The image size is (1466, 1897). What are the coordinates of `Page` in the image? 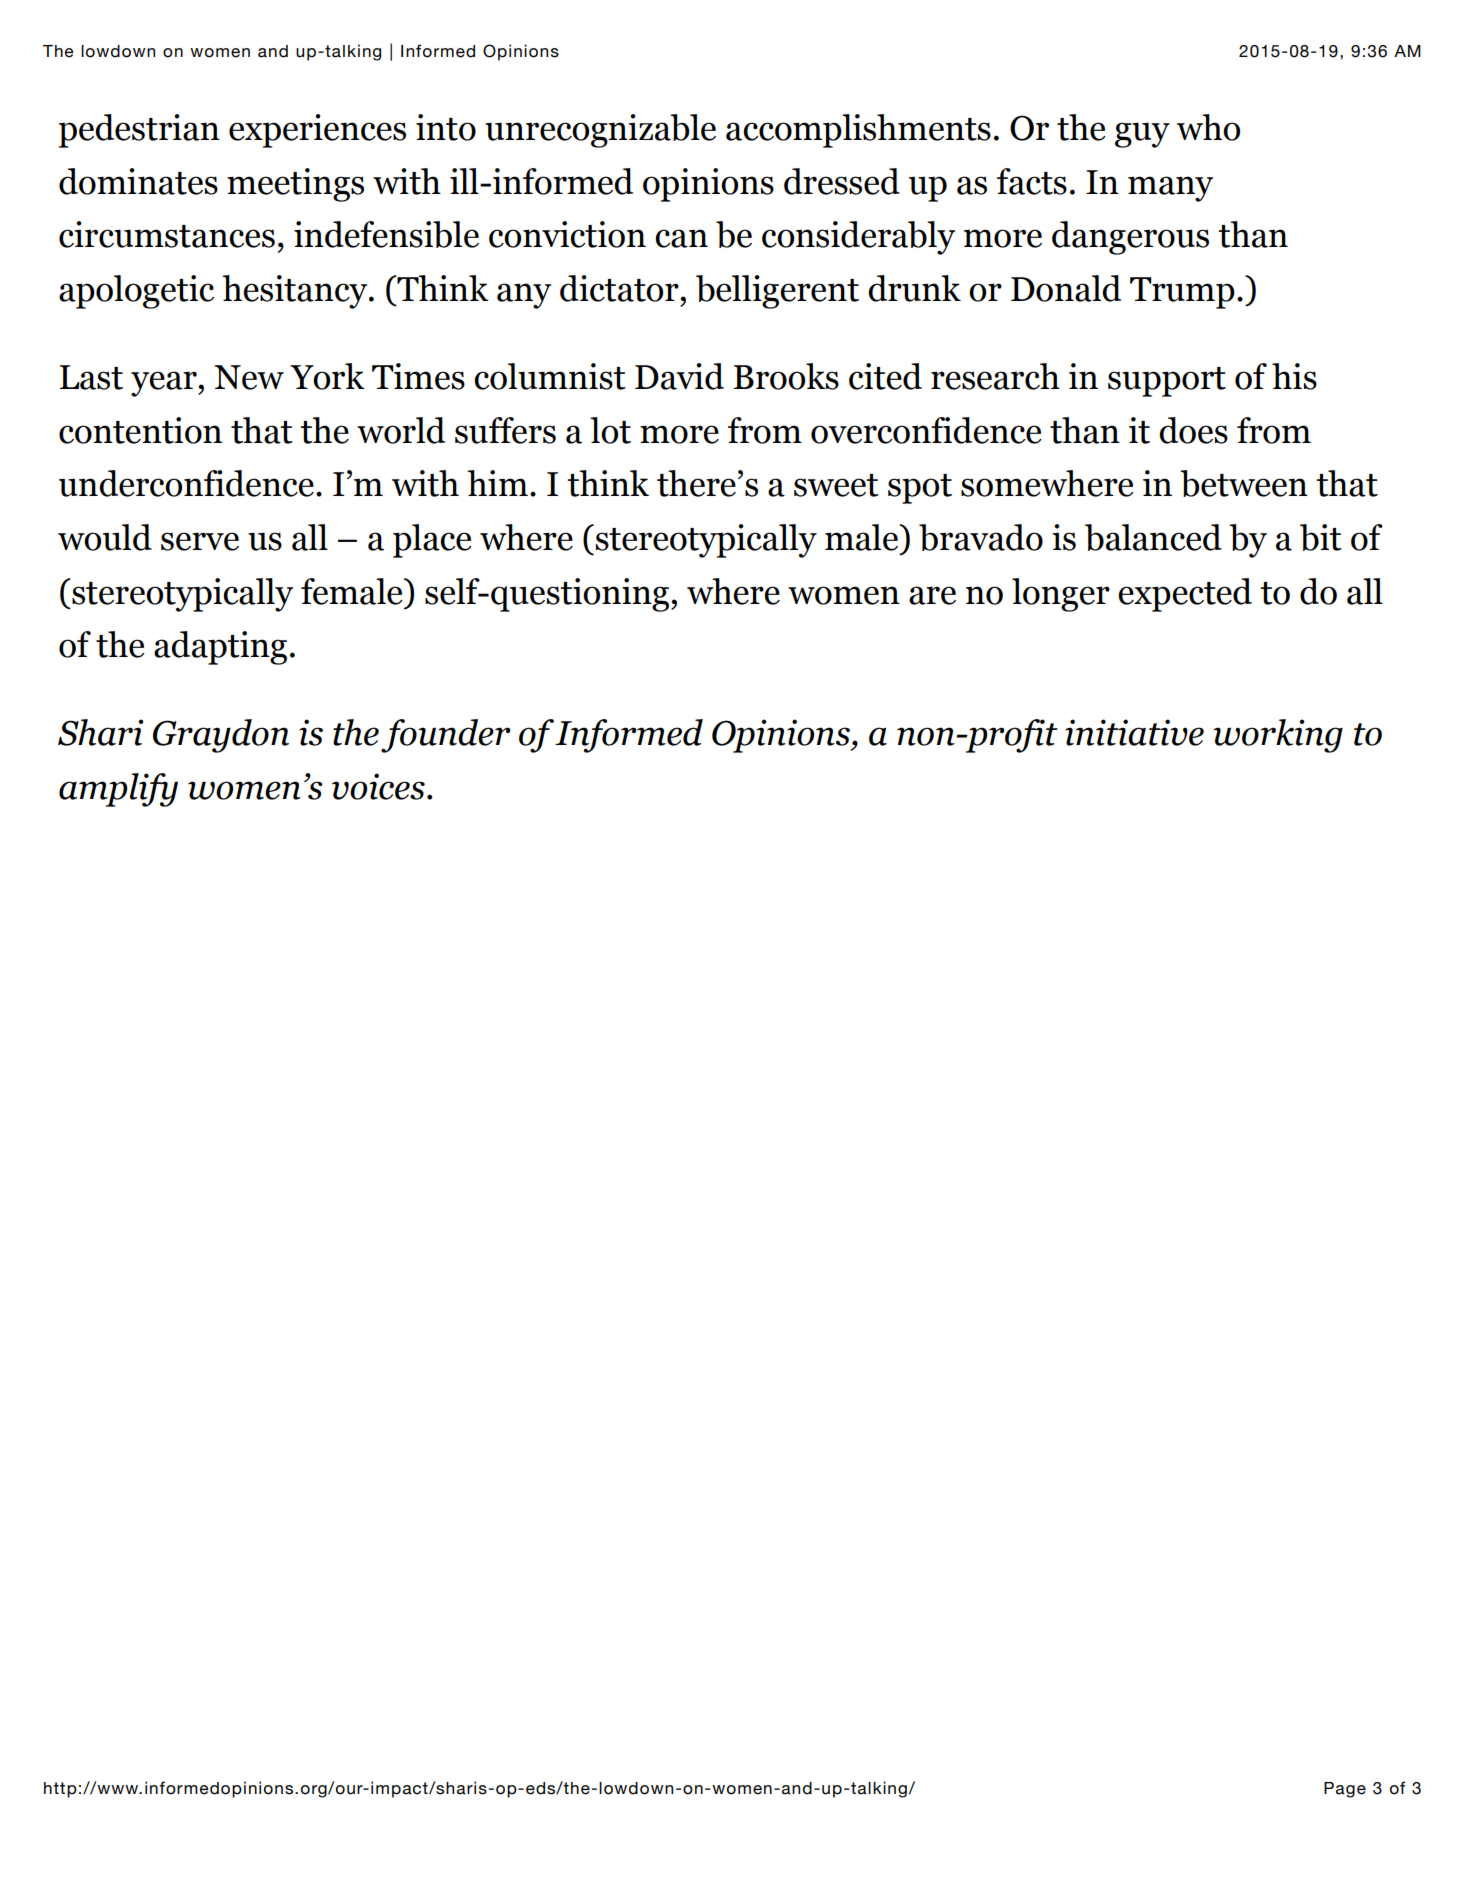 It's located at (1345, 1790).
